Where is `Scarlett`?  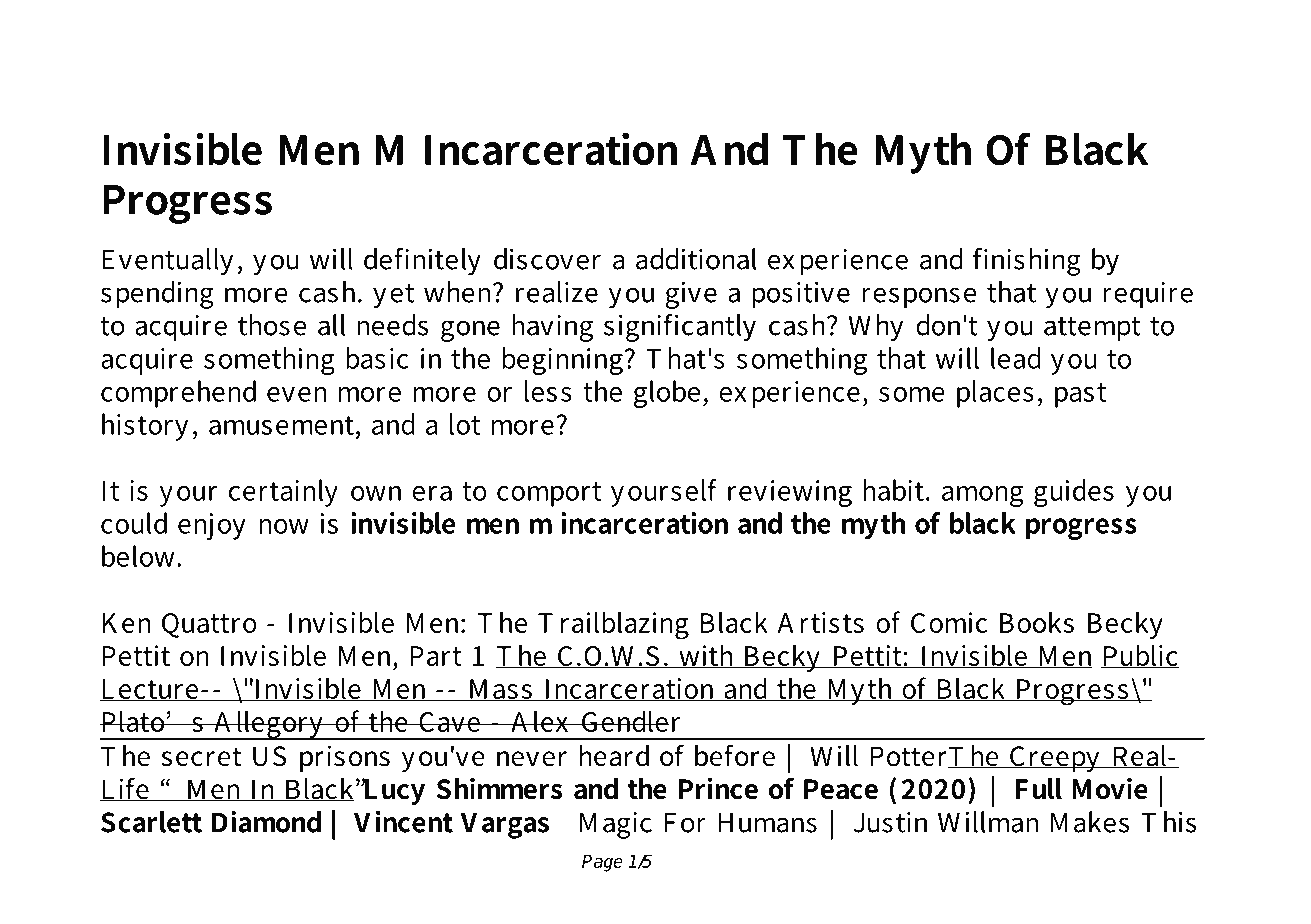 Scarlett is located at coordinates (151, 822).
